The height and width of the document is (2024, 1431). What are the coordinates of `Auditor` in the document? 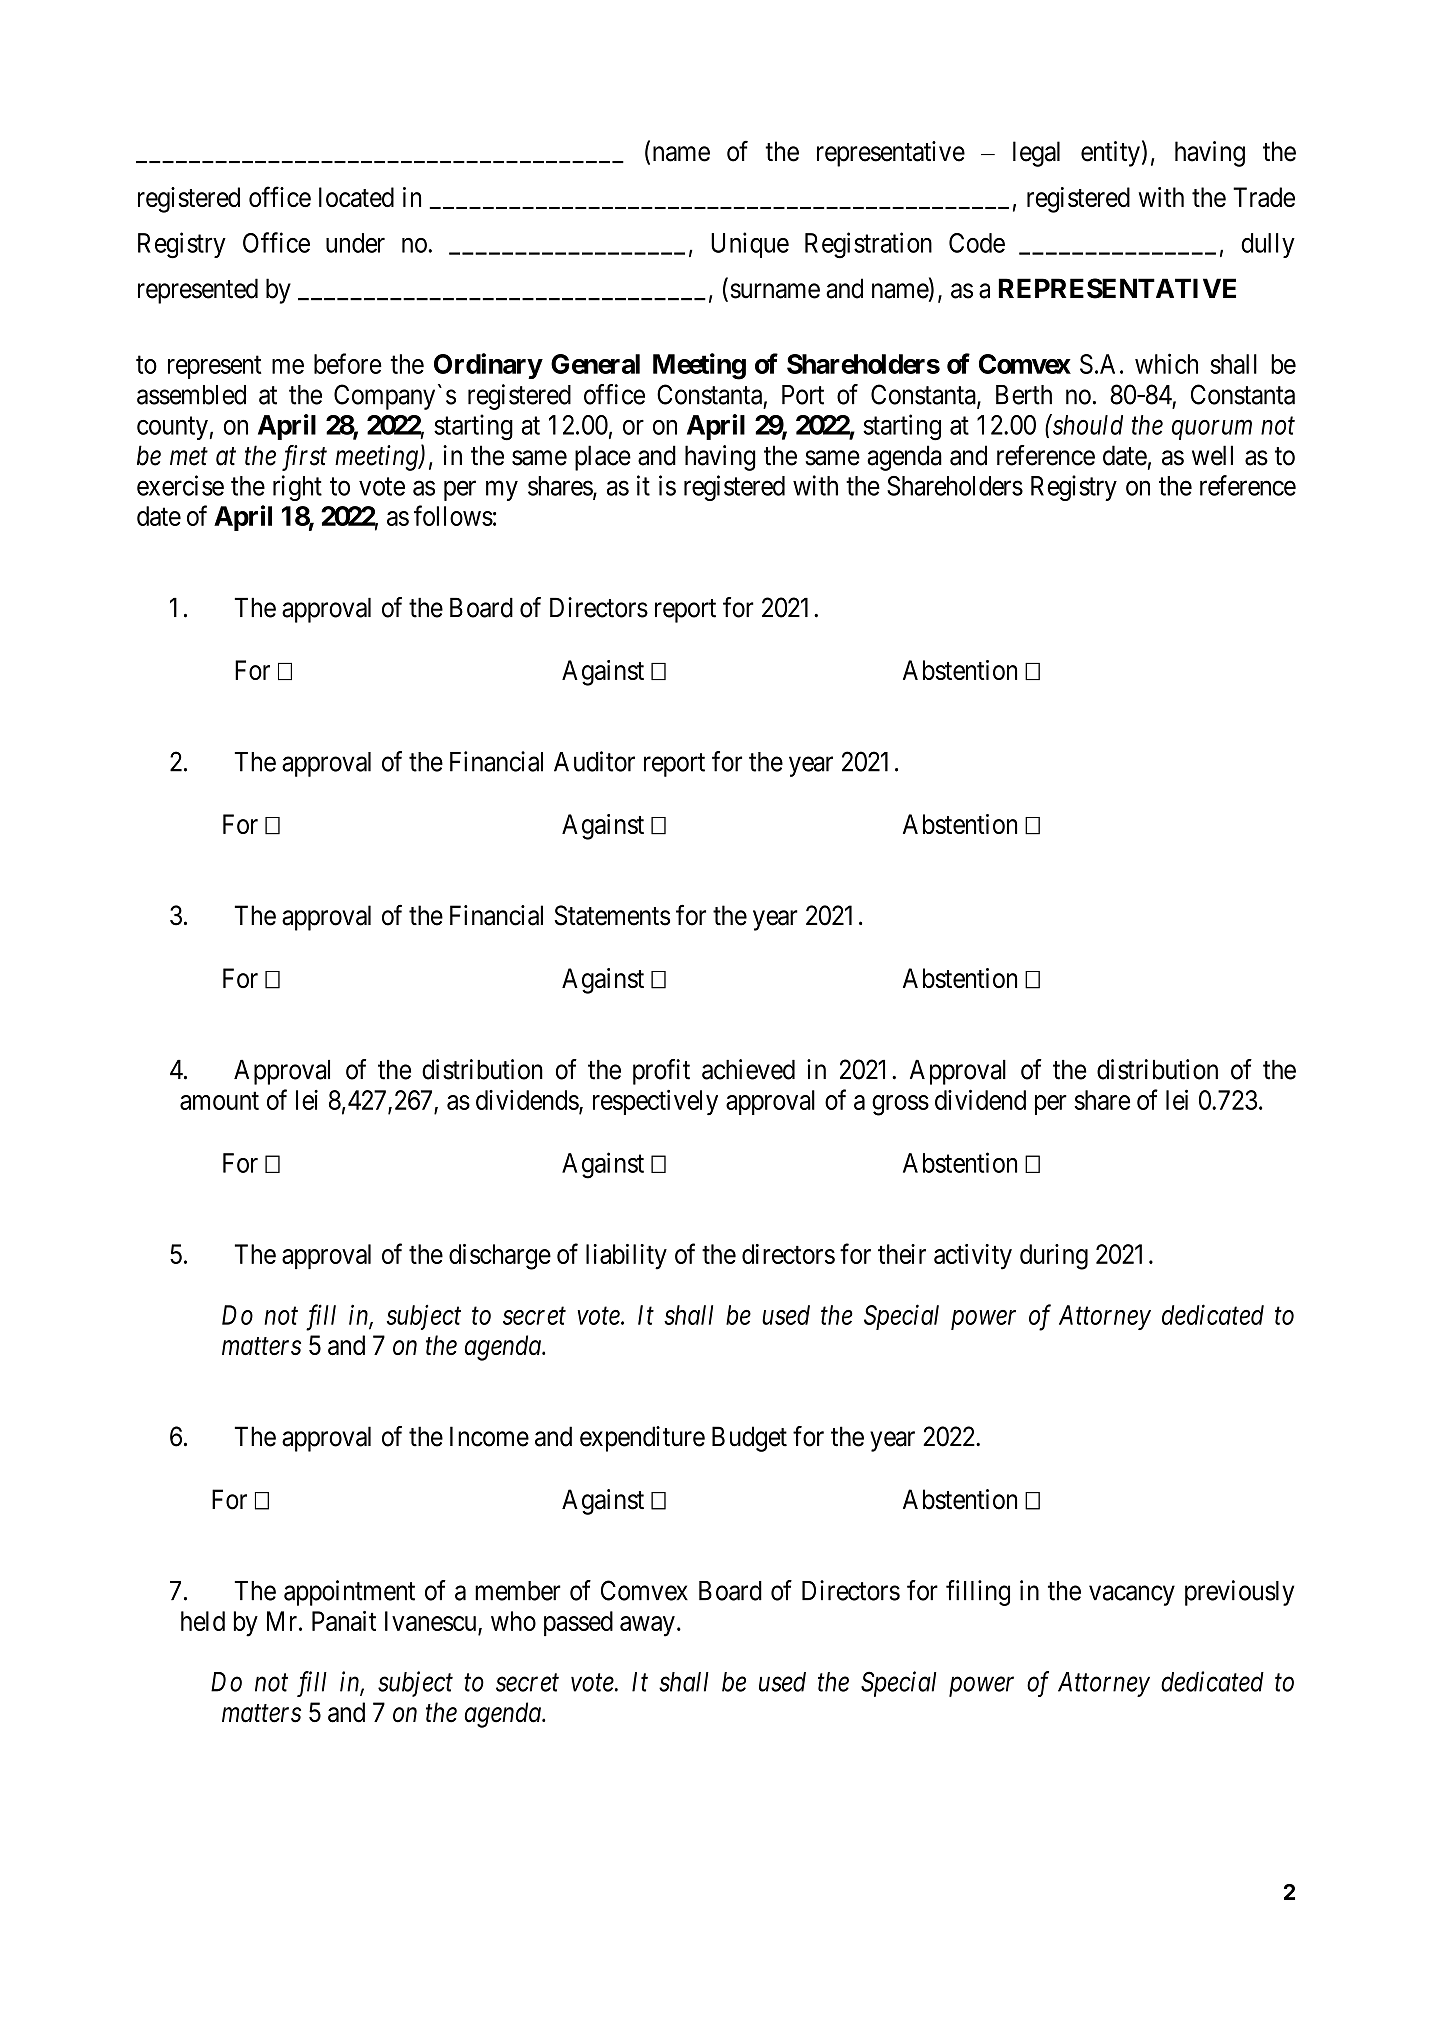 It's located at (594, 761).
